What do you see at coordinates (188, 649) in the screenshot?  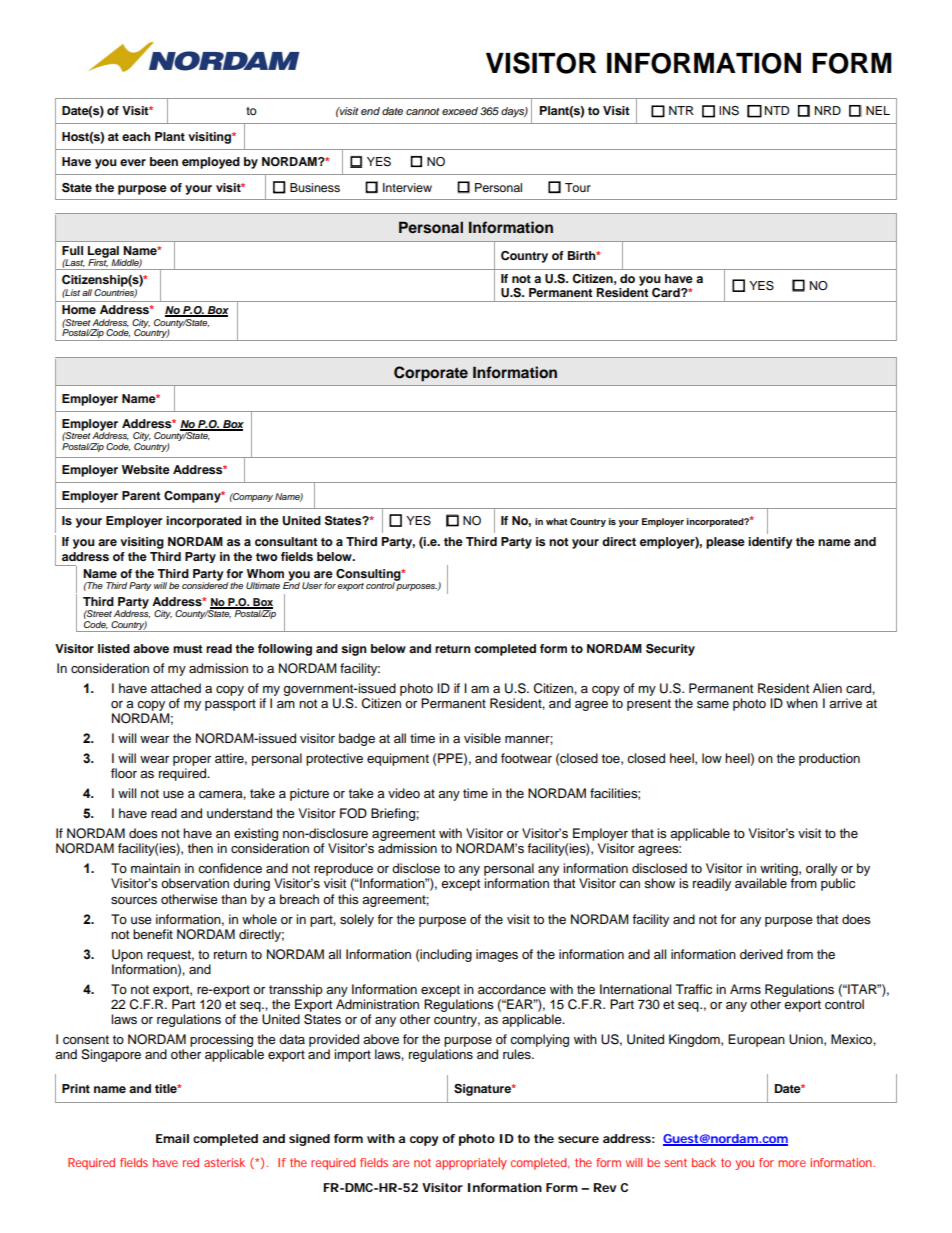 I see `must` at bounding box center [188, 649].
